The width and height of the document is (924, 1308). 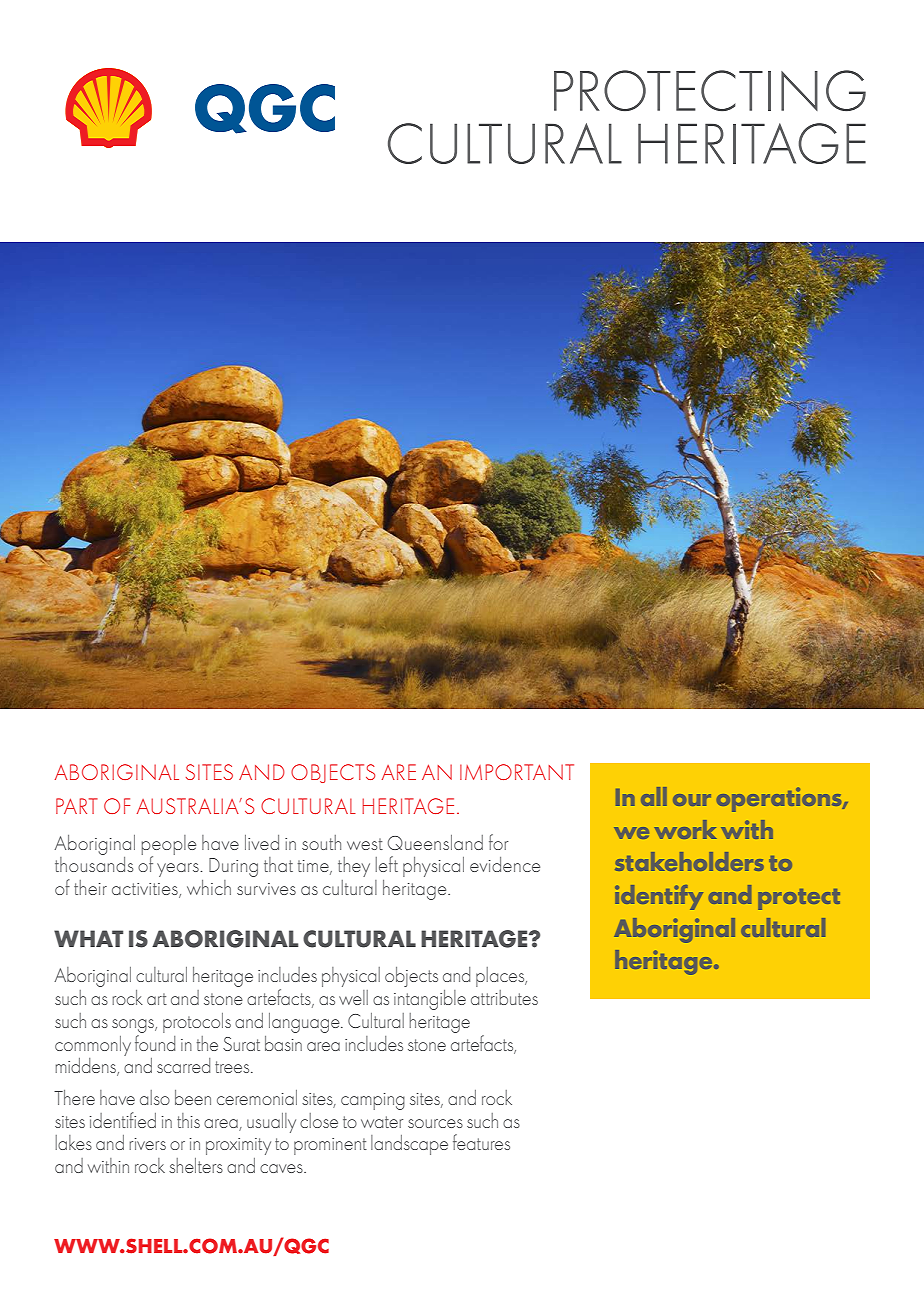 What do you see at coordinates (504, 997) in the document?
I see `attributes` at bounding box center [504, 997].
